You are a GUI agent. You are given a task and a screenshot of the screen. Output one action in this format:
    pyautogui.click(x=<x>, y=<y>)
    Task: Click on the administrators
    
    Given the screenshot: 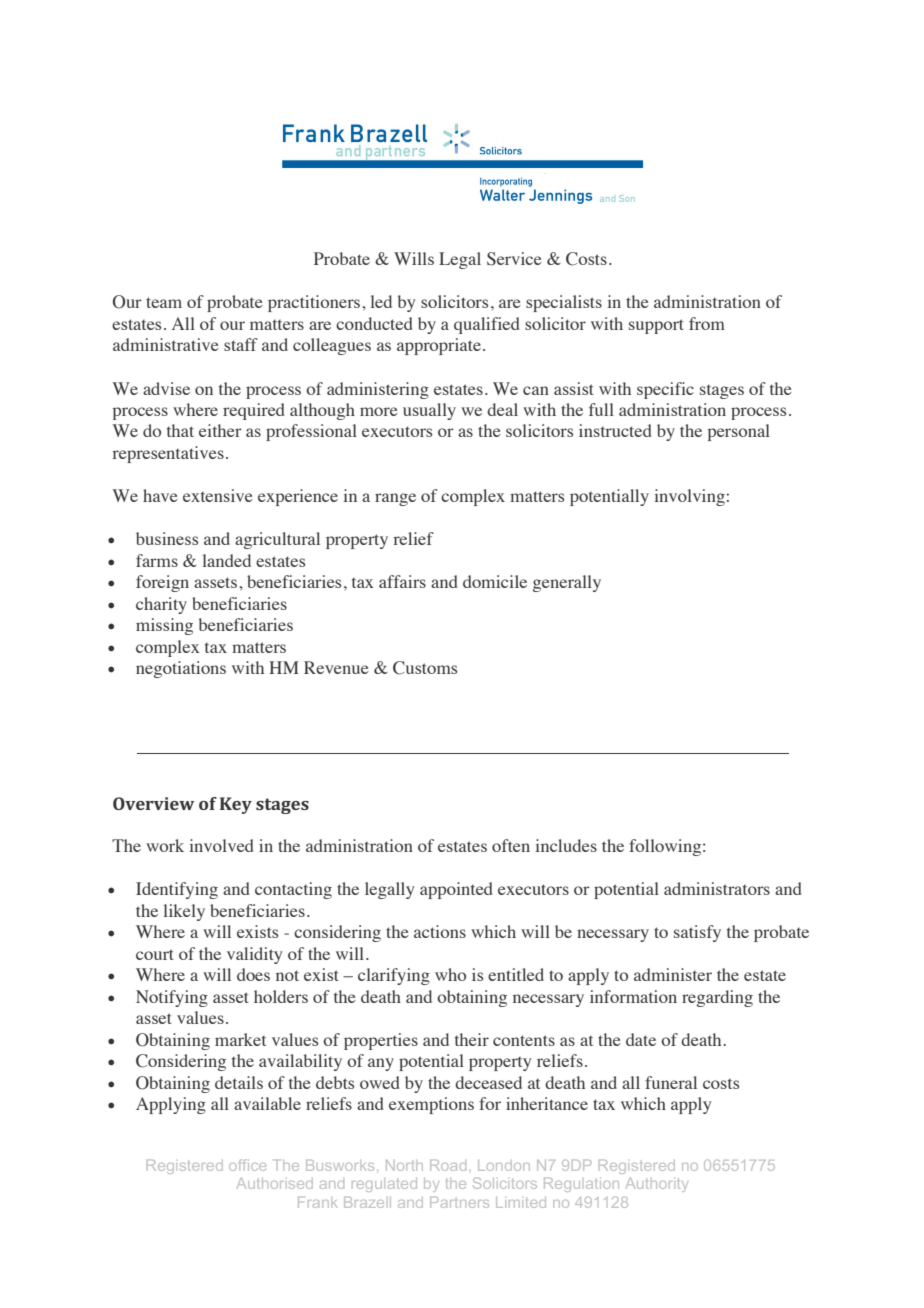 What is the action you would take?
    pyautogui.click(x=717, y=888)
